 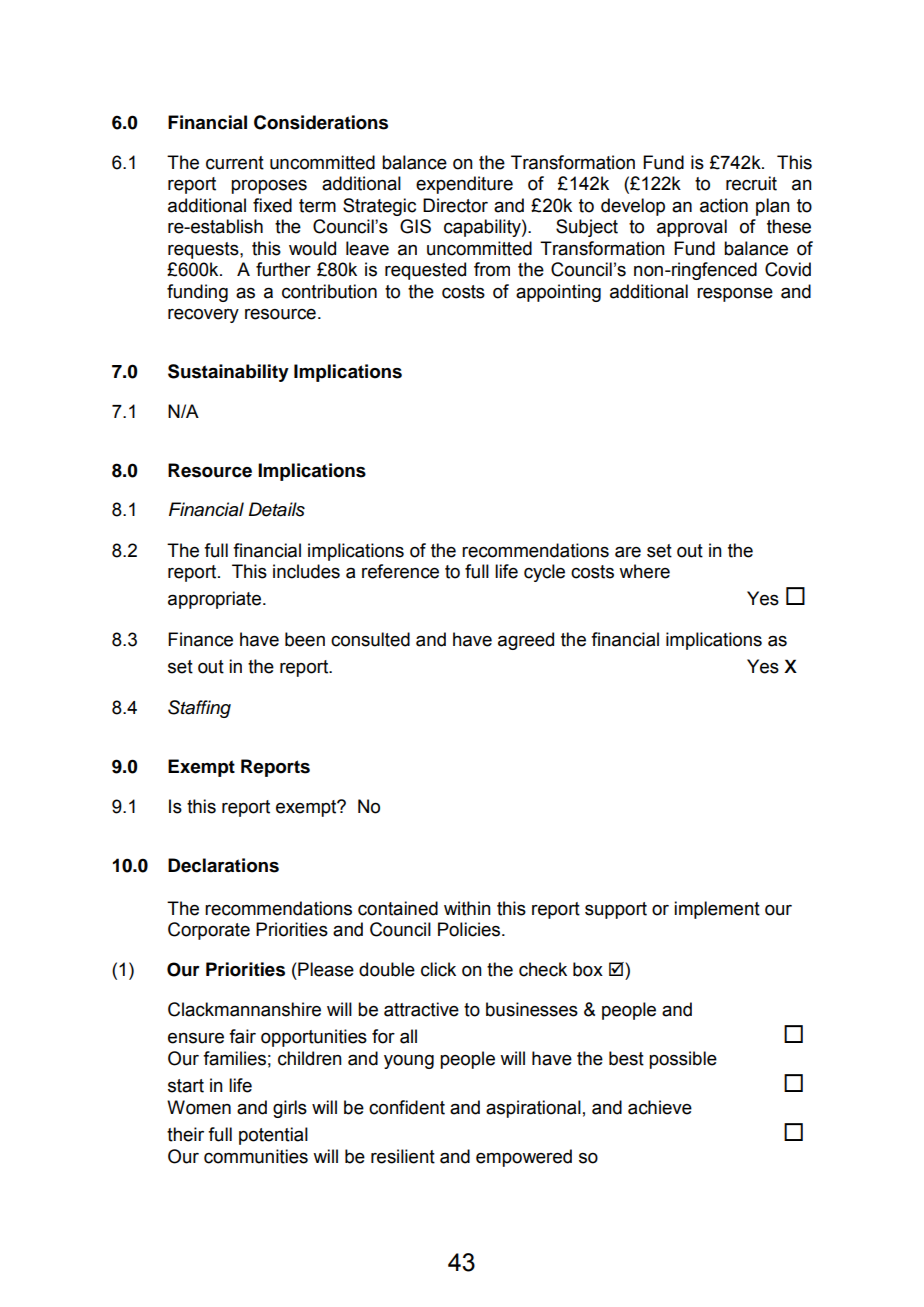 I want to click on current, so click(x=235, y=163).
